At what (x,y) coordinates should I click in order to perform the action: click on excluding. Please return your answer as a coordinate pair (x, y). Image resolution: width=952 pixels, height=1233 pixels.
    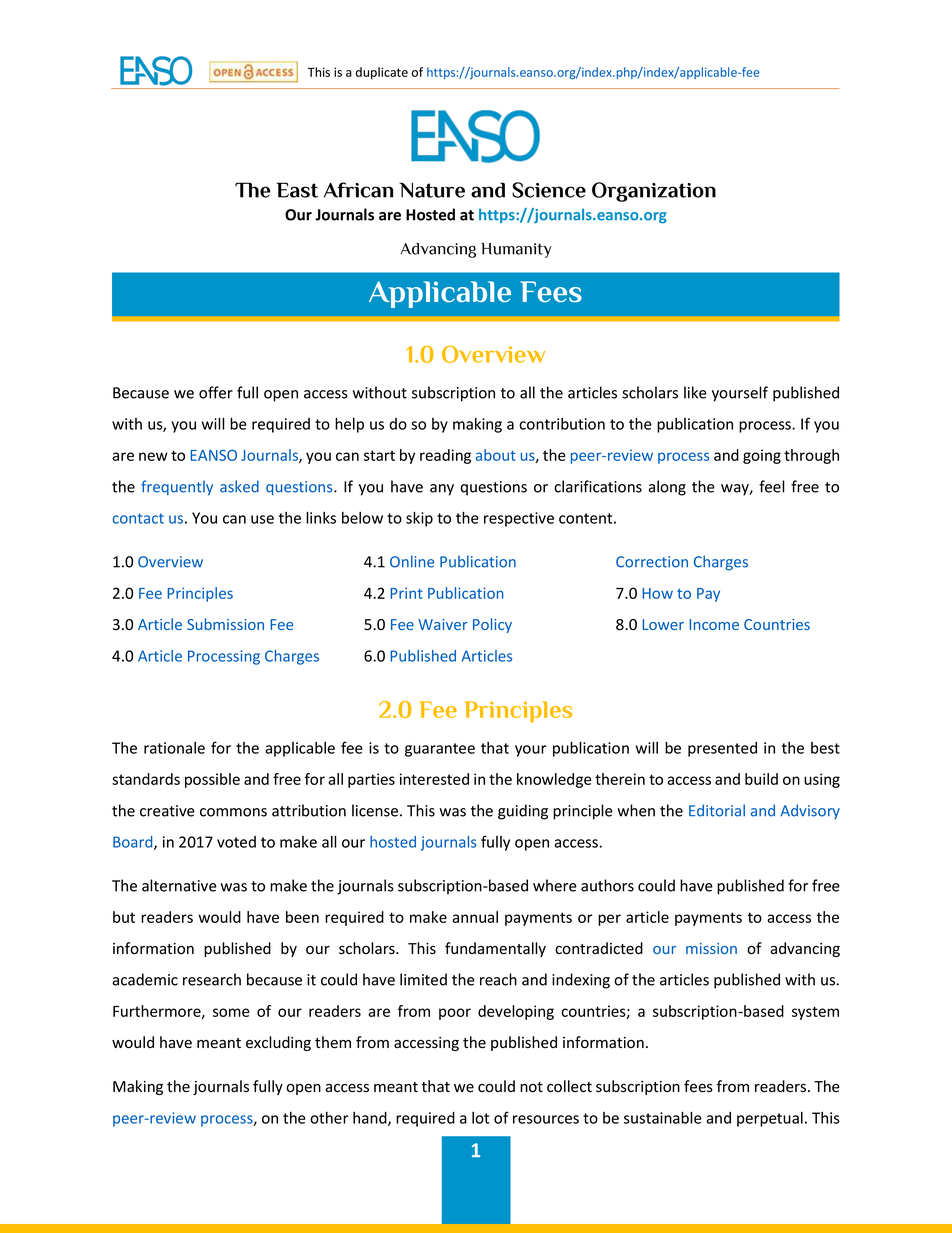
    Looking at the image, I should click on (278, 1043).
